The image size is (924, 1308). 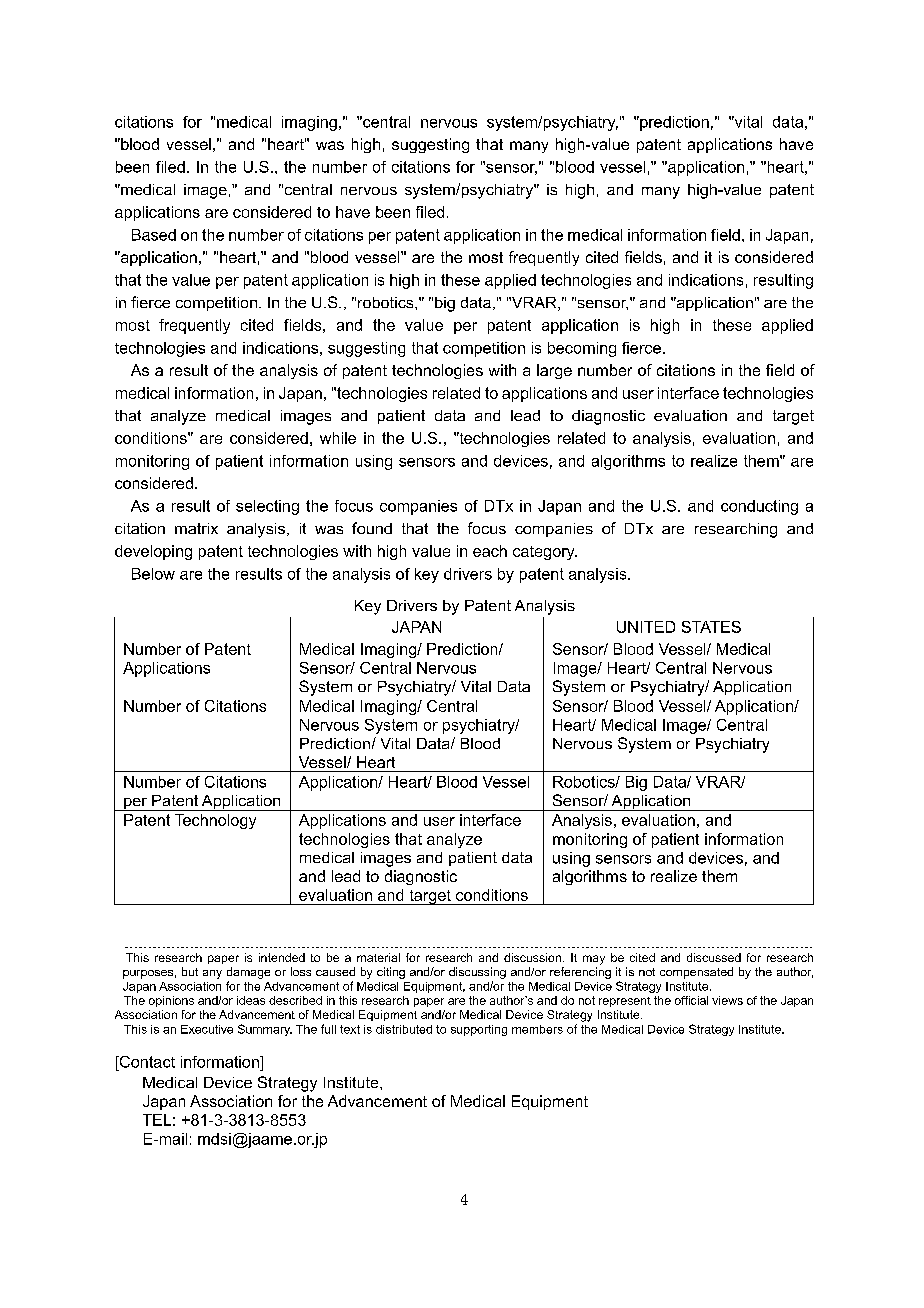 I want to click on Below, so click(x=153, y=574).
